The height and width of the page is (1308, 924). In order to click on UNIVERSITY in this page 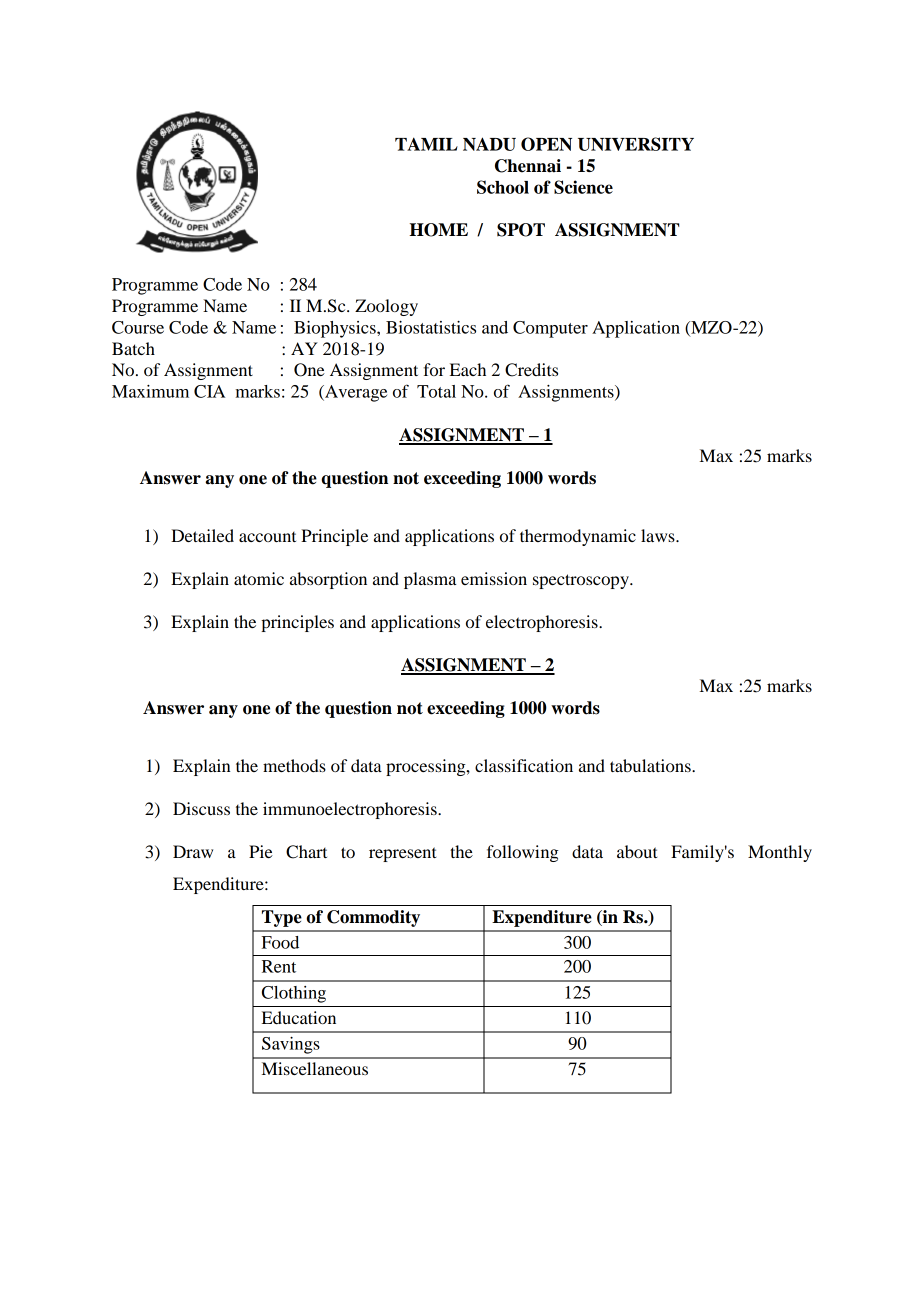, I will do `click(636, 144)`.
